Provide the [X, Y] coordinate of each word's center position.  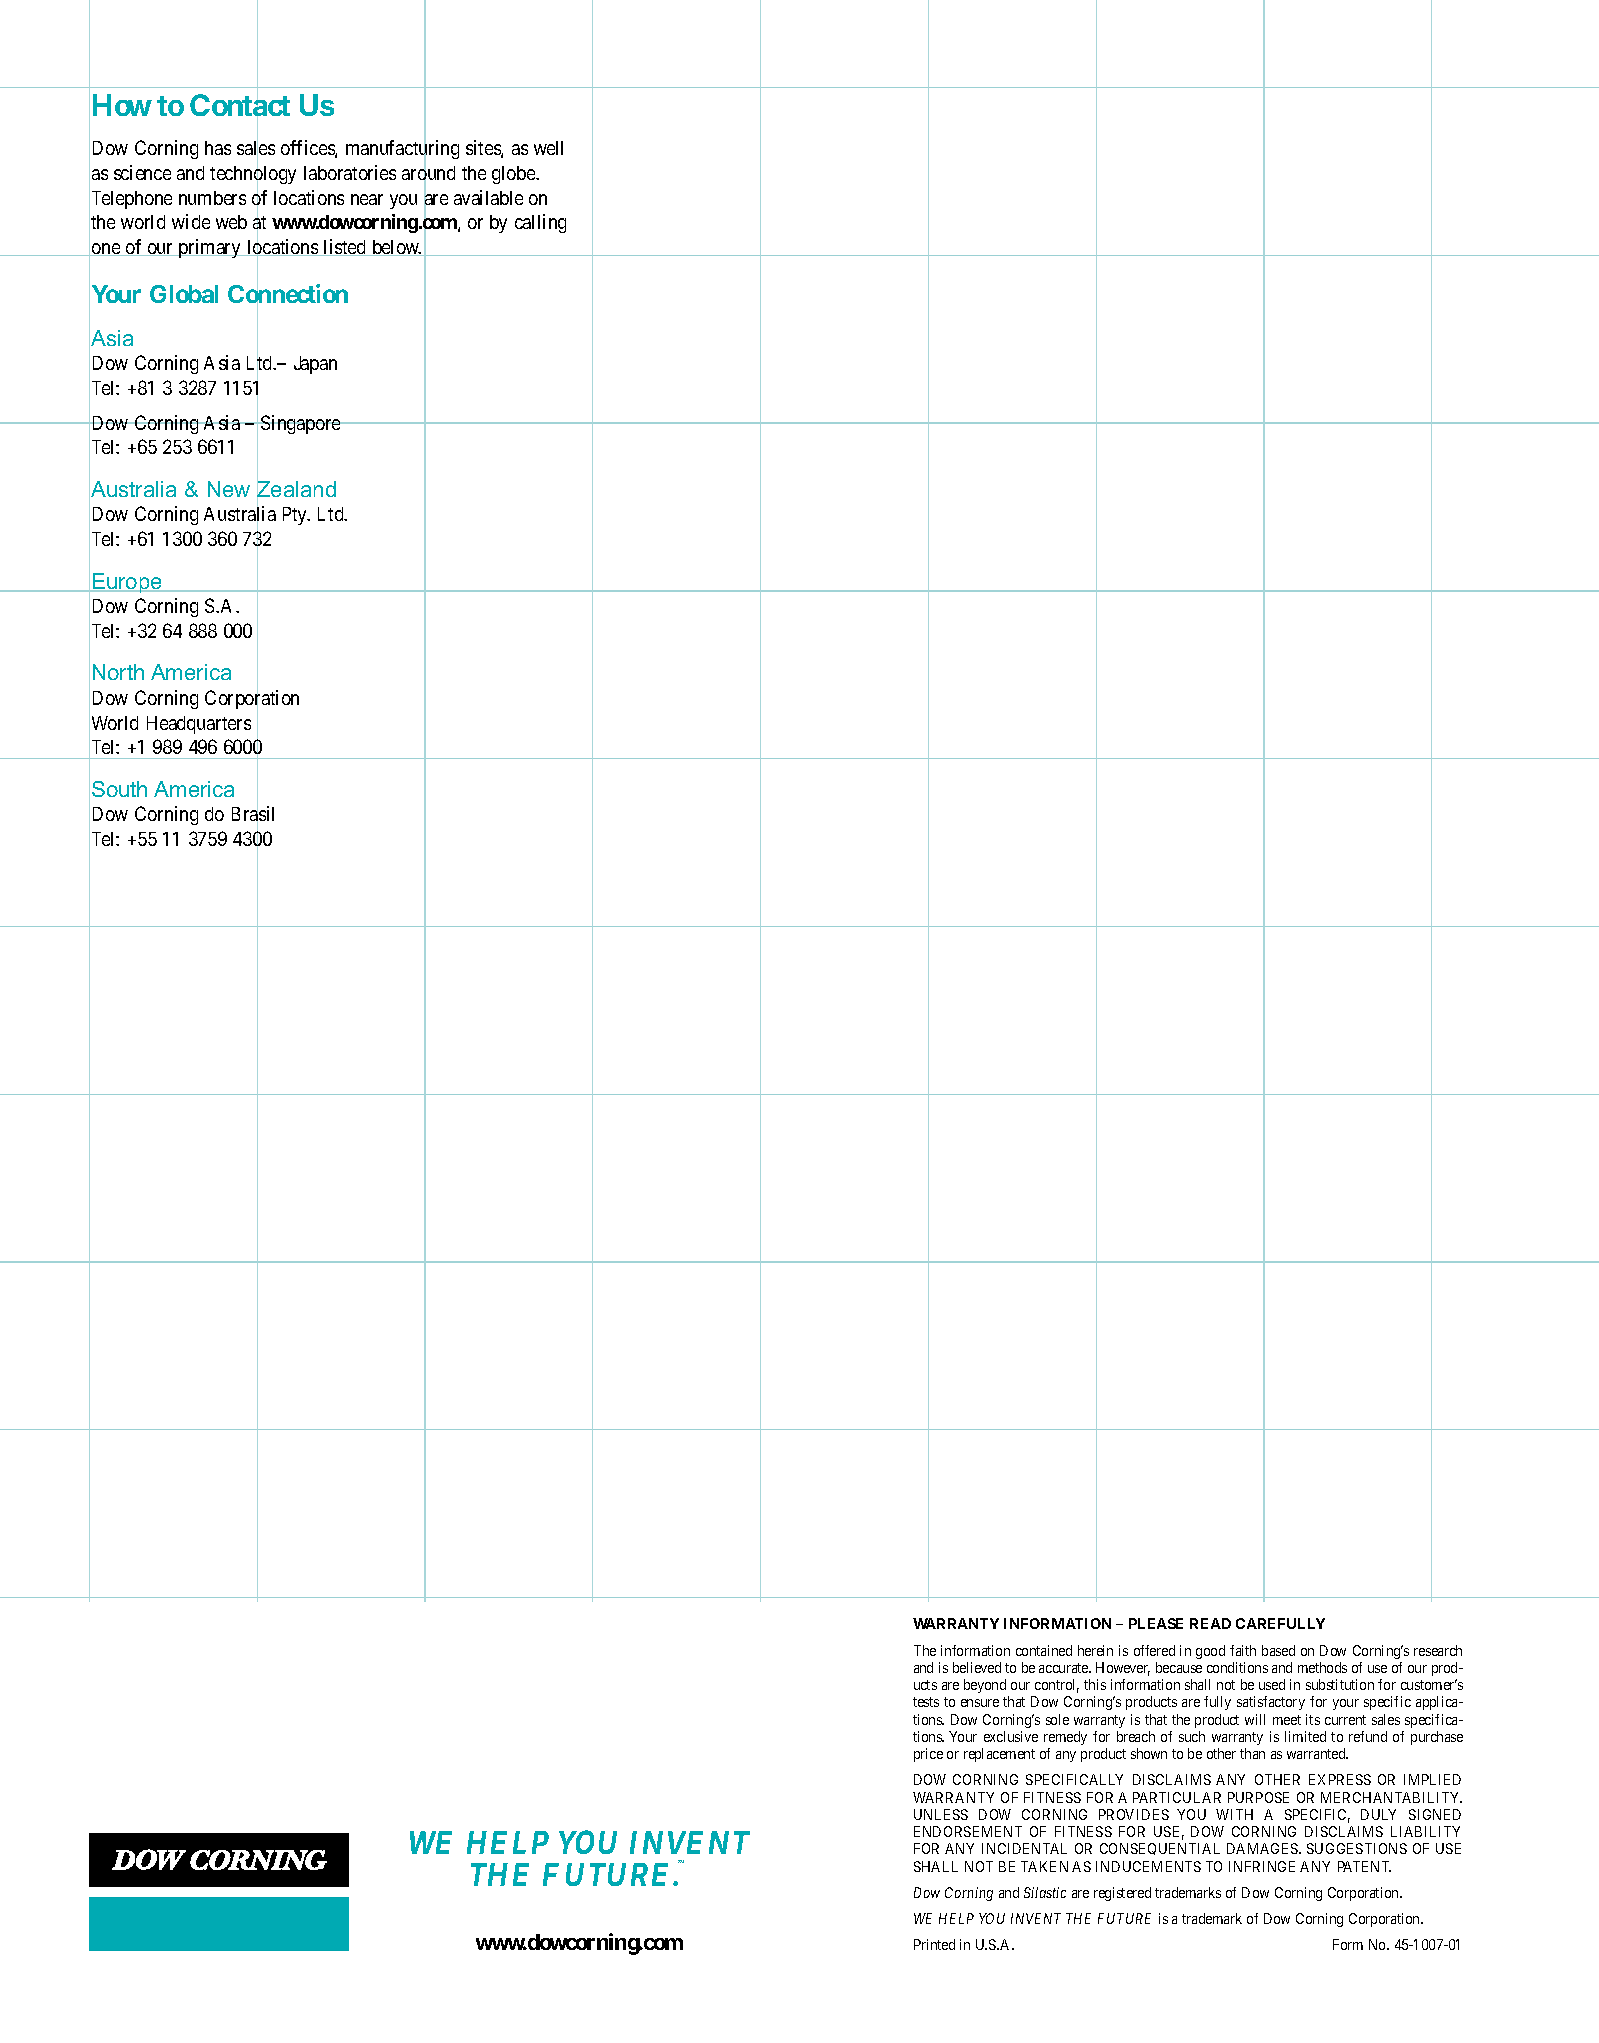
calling [540, 223]
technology [253, 175]
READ [1210, 1623]
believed [977, 1667]
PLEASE [1156, 1623]
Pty [296, 516]
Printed [934, 1944]
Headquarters [199, 725]
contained [1044, 1650]
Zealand [296, 489]
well [548, 148]
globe [515, 175]
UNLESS [941, 1814]
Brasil [253, 815]
